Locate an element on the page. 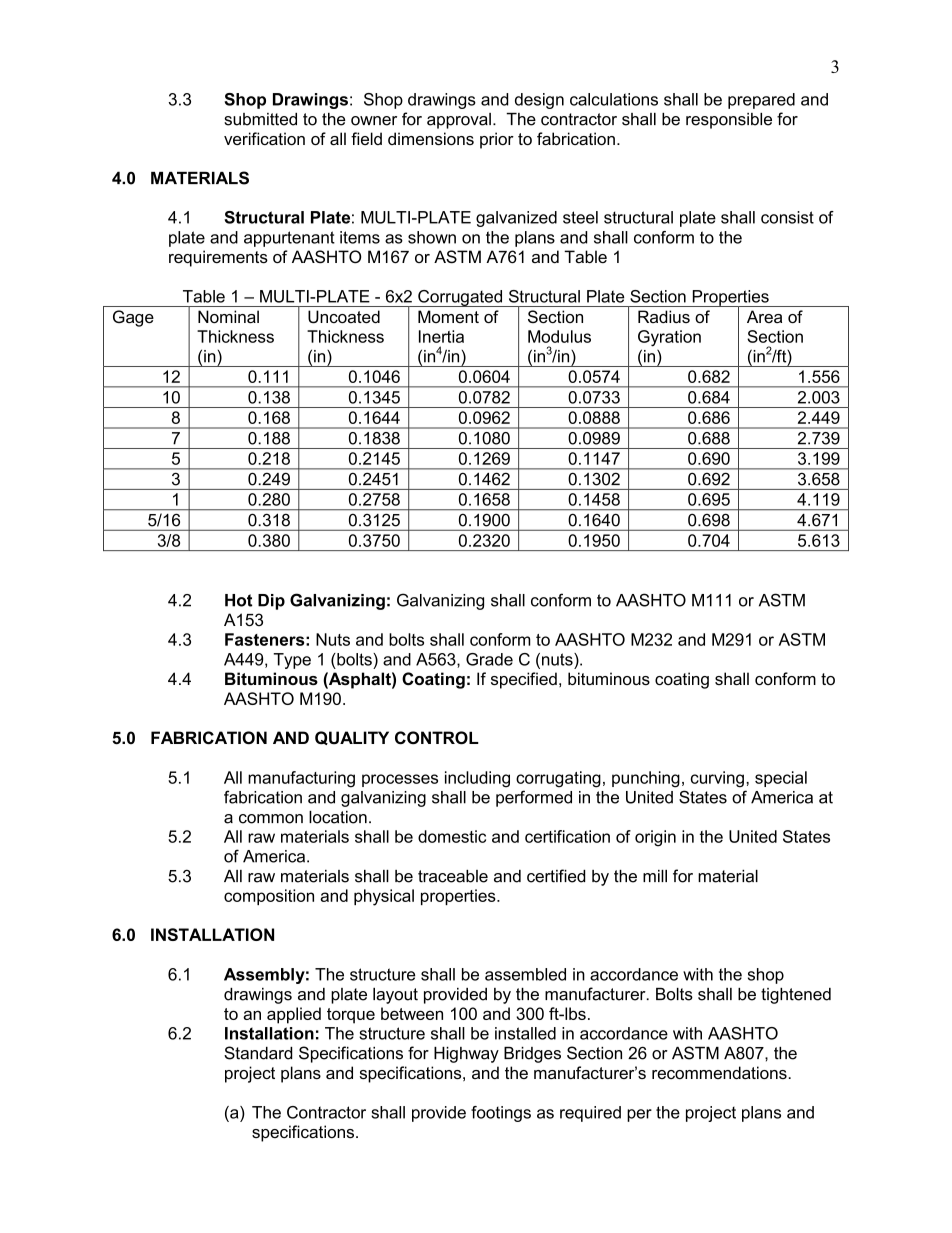 The width and height of the page is (952, 1233). specified is located at coordinates (524, 680).
